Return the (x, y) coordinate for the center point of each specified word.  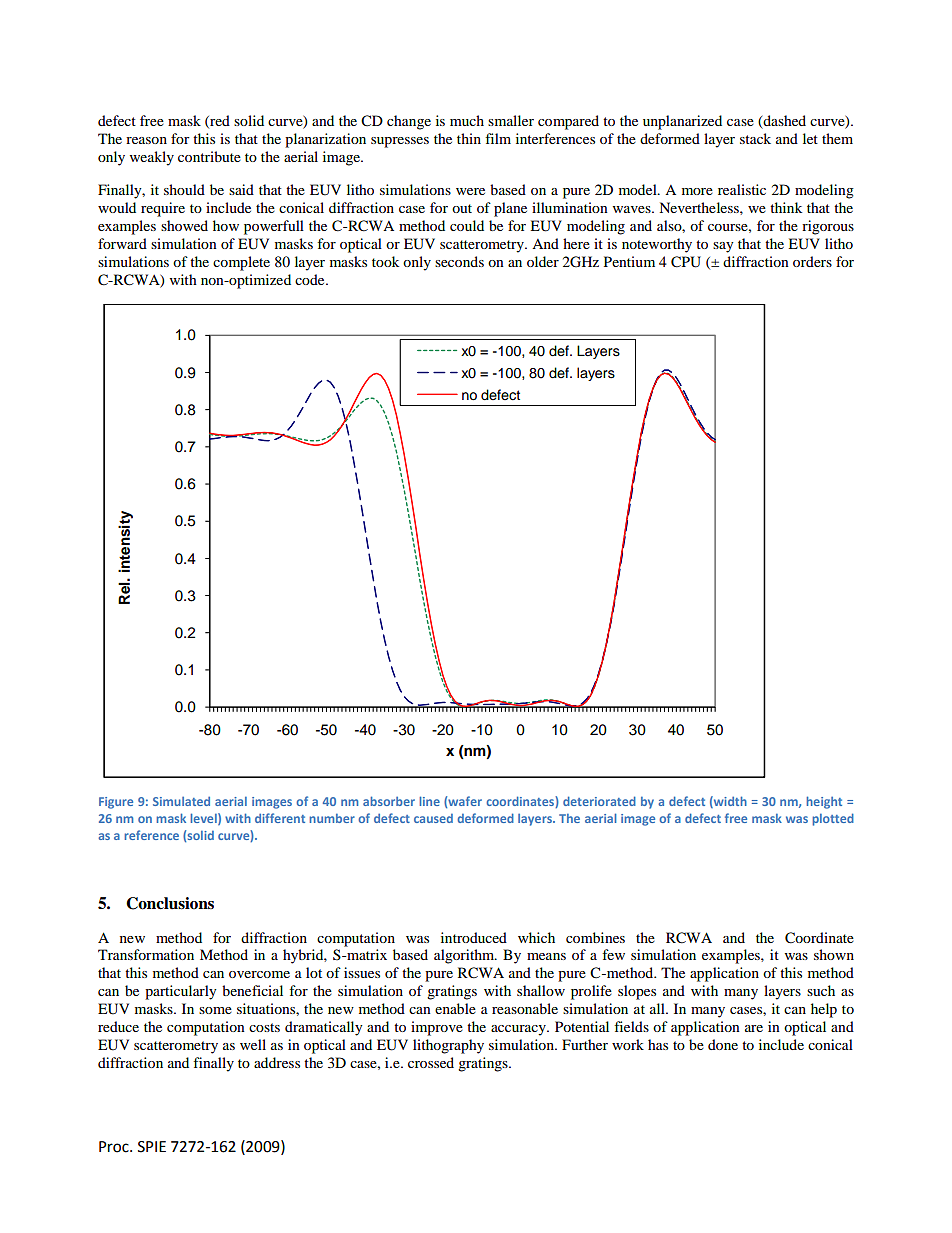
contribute (209, 156)
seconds (459, 261)
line (429, 801)
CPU (686, 262)
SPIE (152, 1147)
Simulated (181, 801)
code (311, 279)
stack (755, 138)
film (498, 138)
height (824, 802)
